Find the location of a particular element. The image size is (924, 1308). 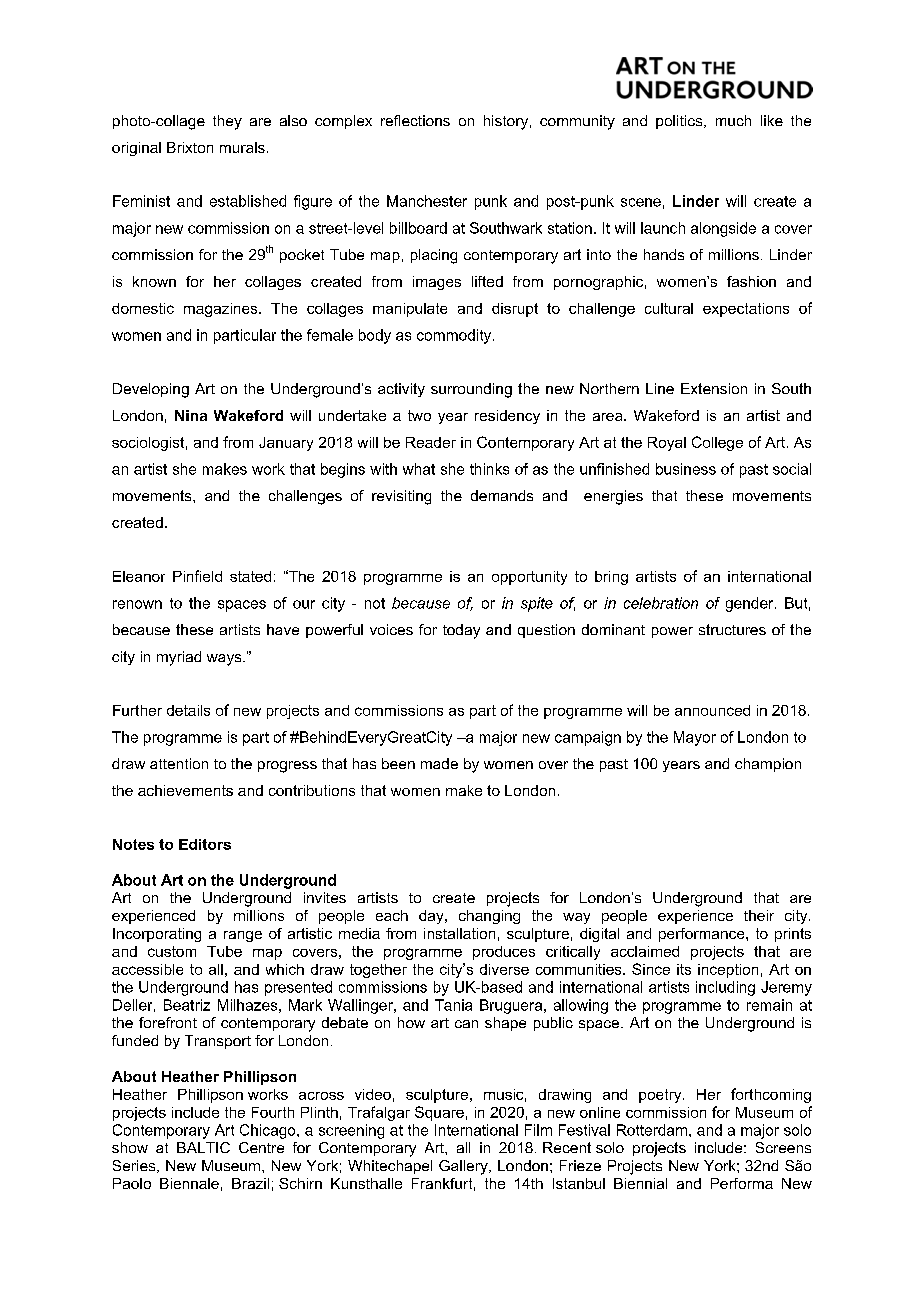

thinks is located at coordinates (489, 469).
